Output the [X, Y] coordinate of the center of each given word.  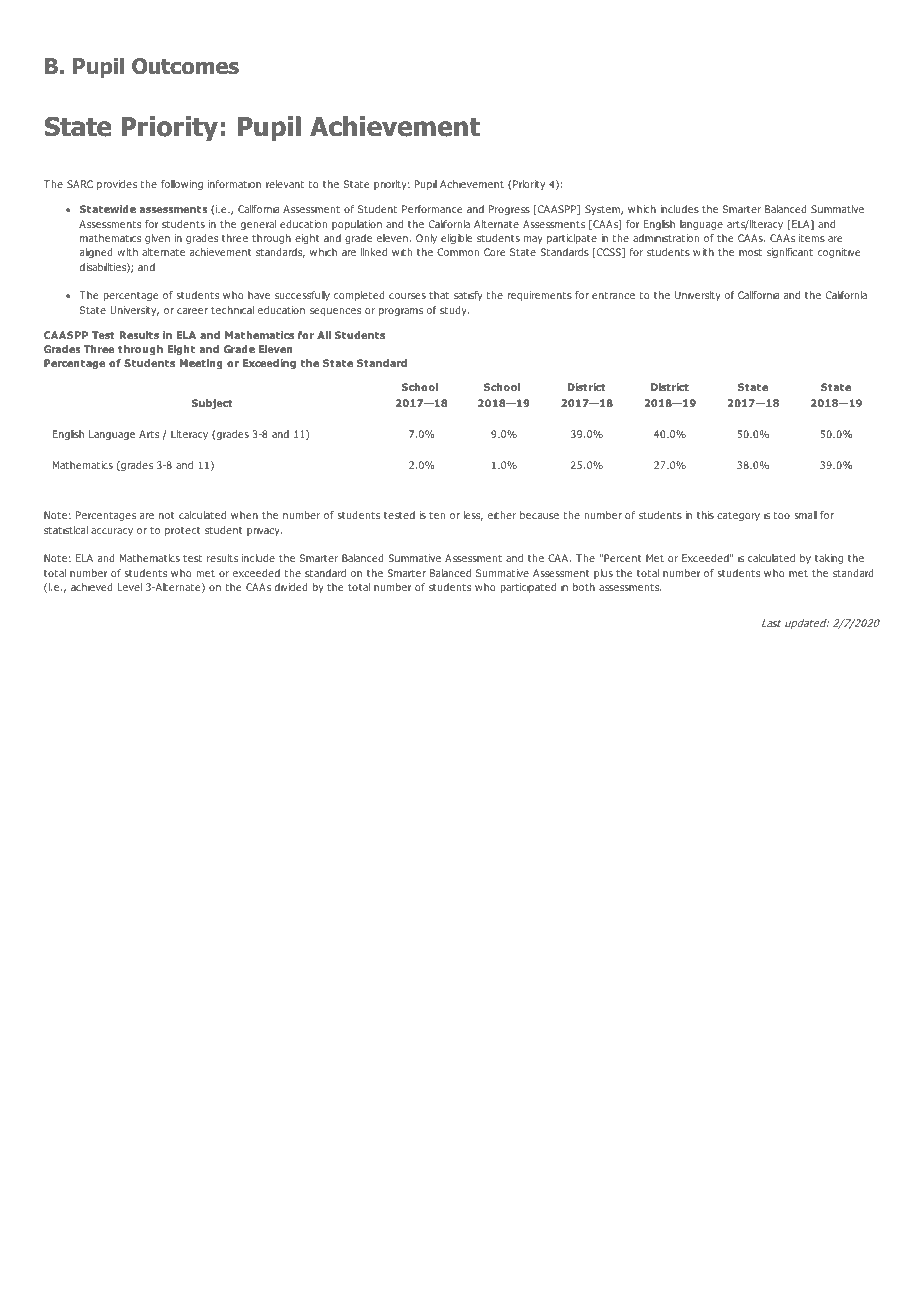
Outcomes [185, 66]
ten [437, 515]
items [812, 238]
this [705, 515]
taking [829, 559]
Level [130, 587]
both [584, 587]
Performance [432, 209]
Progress [509, 210]
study [454, 311]
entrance [613, 295]
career [192, 311]
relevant [285, 184]
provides [117, 185]
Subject [212, 404]
